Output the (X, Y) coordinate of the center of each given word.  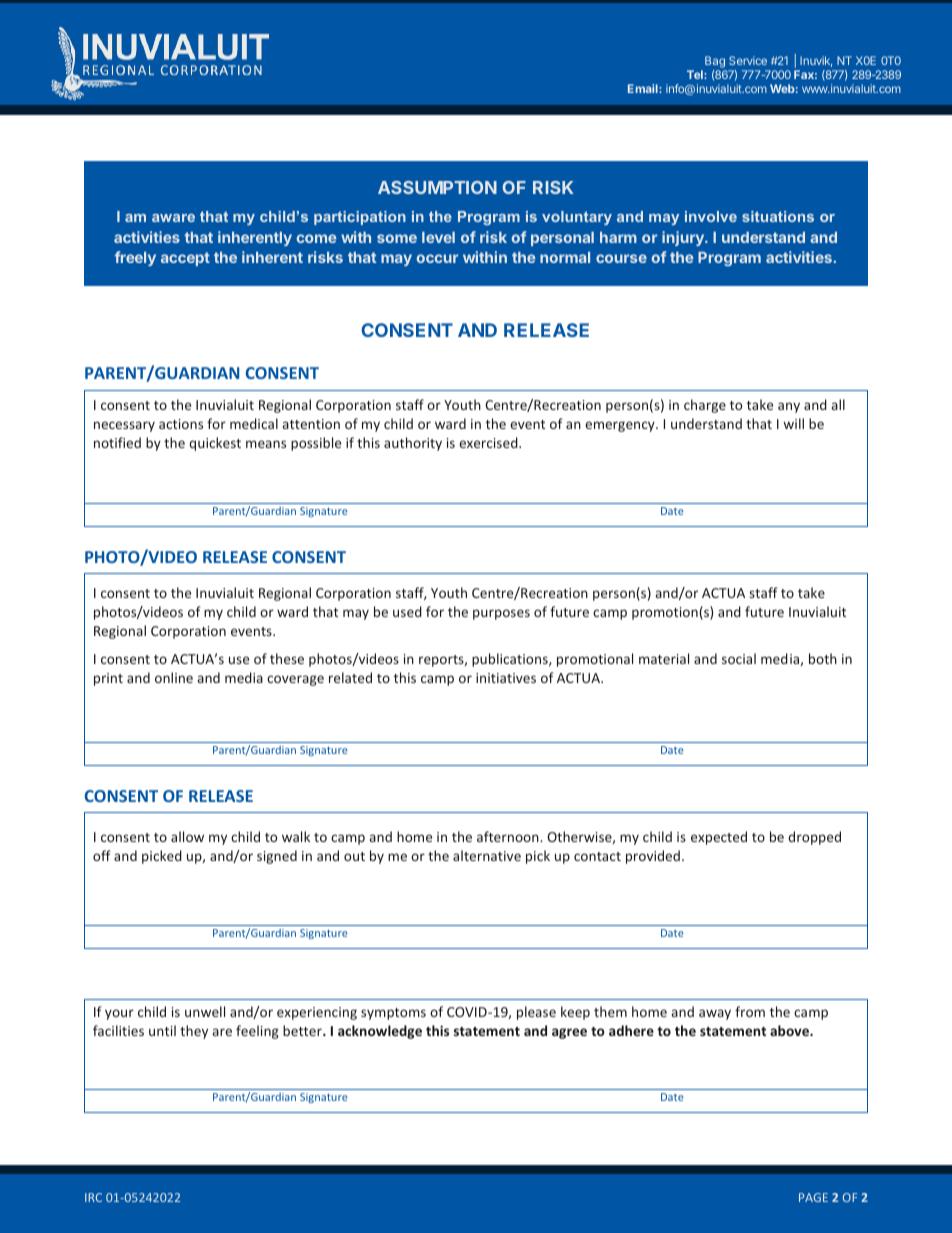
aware (173, 218)
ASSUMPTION (437, 187)
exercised (489, 442)
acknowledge (380, 1032)
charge (705, 406)
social (739, 658)
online (174, 677)
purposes (501, 614)
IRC (93, 1197)
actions (181, 424)
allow (187, 836)
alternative (487, 855)
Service (748, 60)
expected (719, 838)
